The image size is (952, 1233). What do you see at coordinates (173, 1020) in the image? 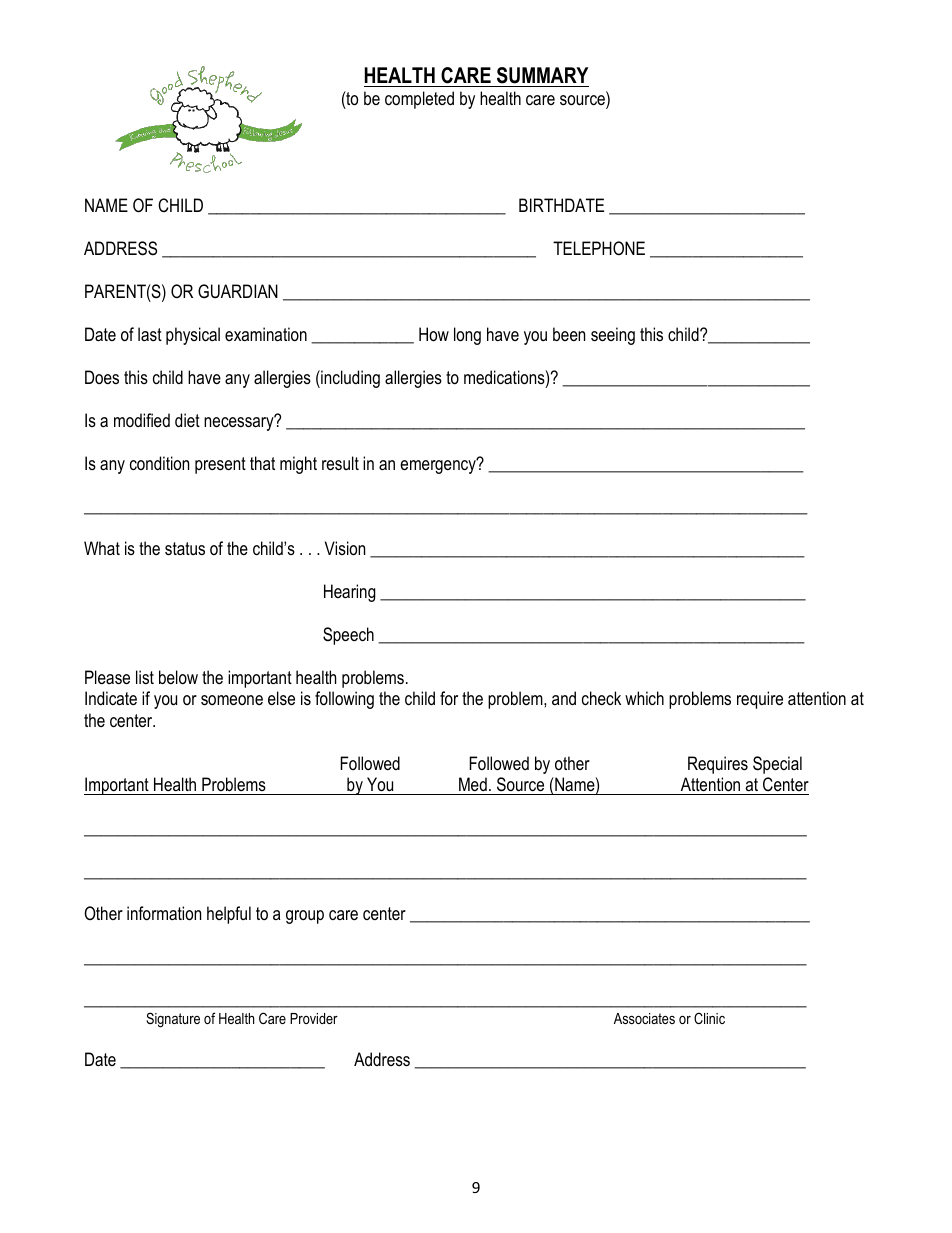
I see `Signature` at bounding box center [173, 1020].
